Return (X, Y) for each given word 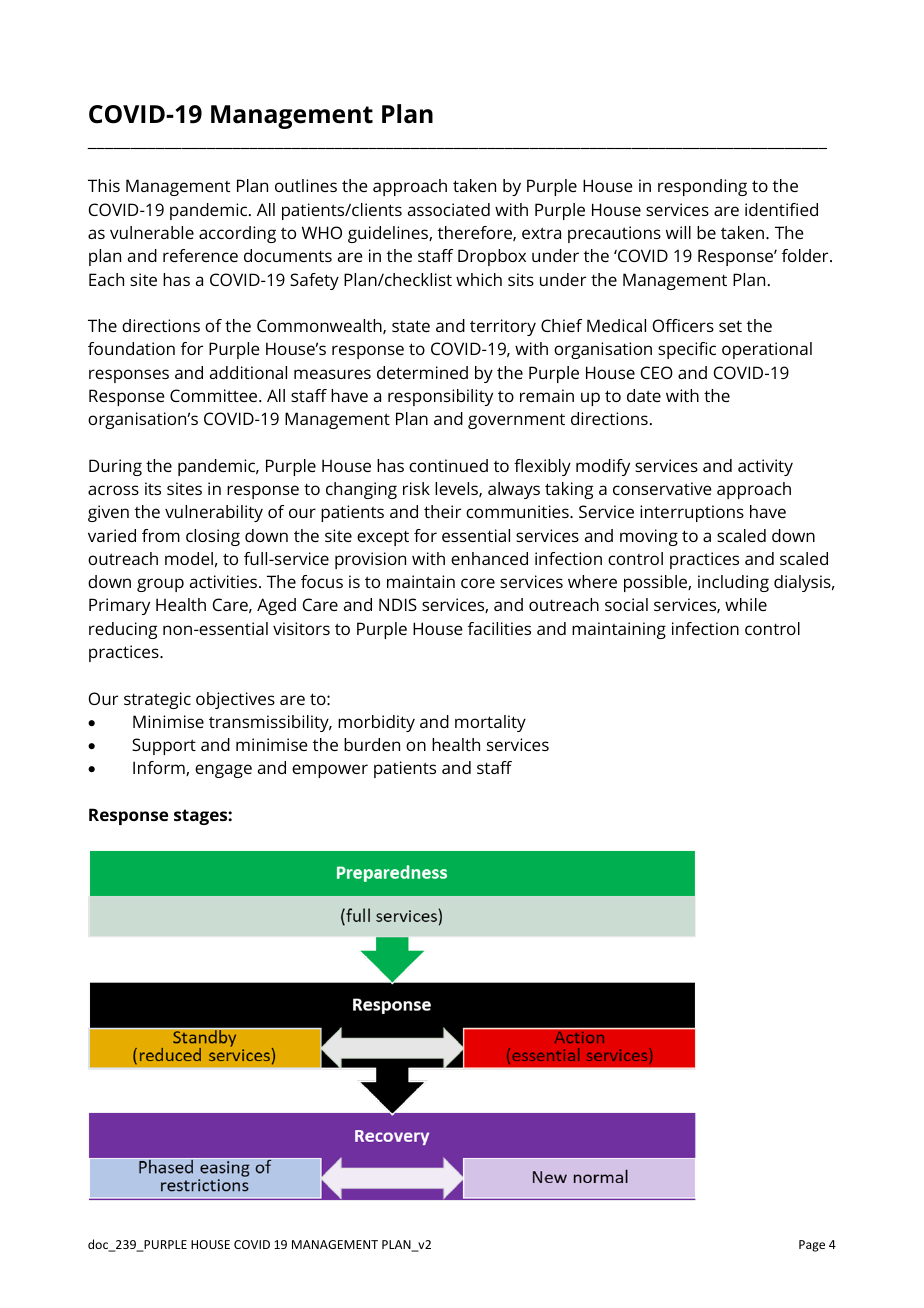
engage (223, 771)
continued (448, 465)
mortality (490, 723)
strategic (157, 700)
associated (449, 209)
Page (812, 1246)
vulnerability (214, 513)
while (746, 604)
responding (702, 187)
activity (765, 467)
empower (330, 771)
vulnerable (152, 232)
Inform (160, 768)
